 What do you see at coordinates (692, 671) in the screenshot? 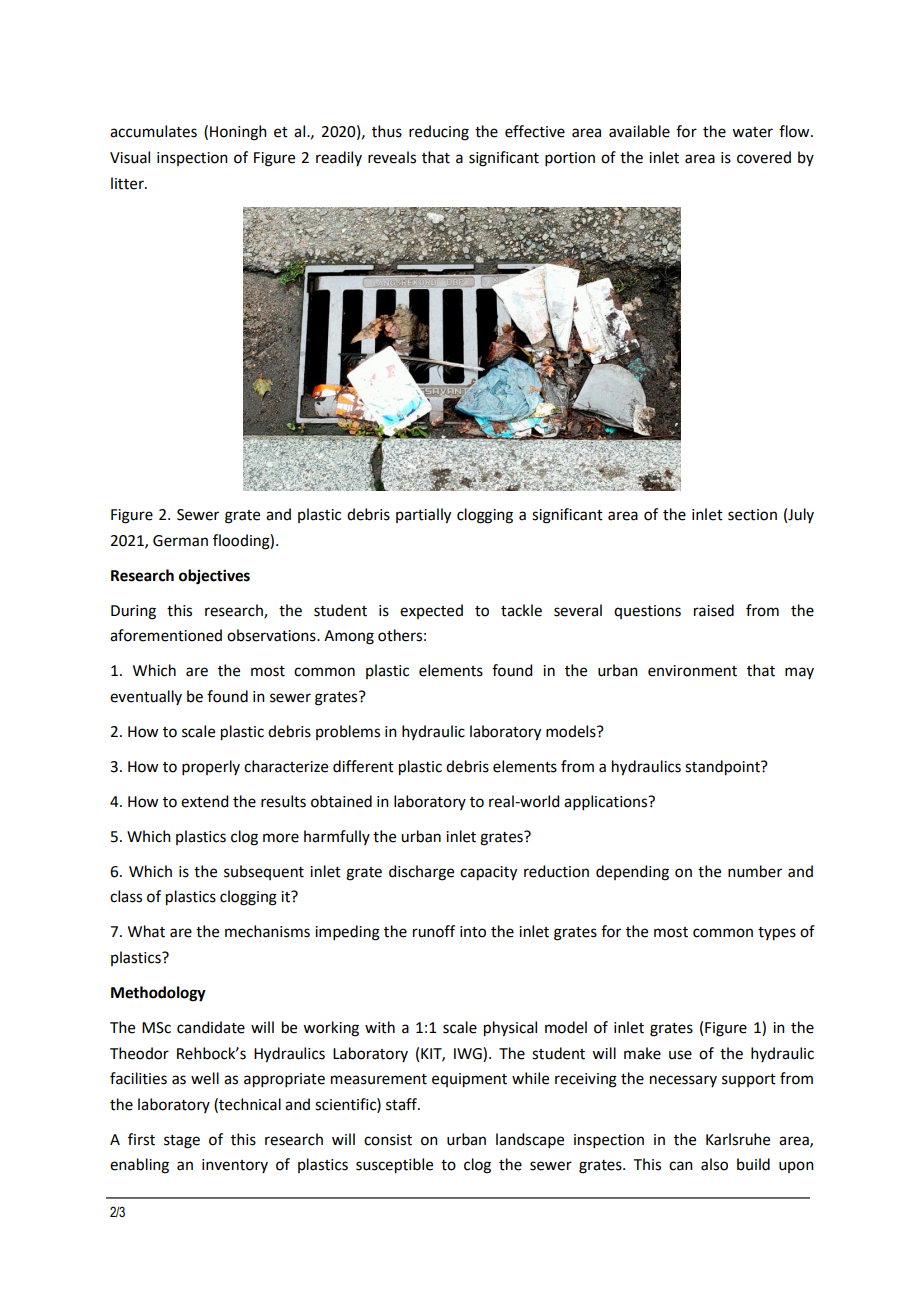
I see `environment` at bounding box center [692, 671].
